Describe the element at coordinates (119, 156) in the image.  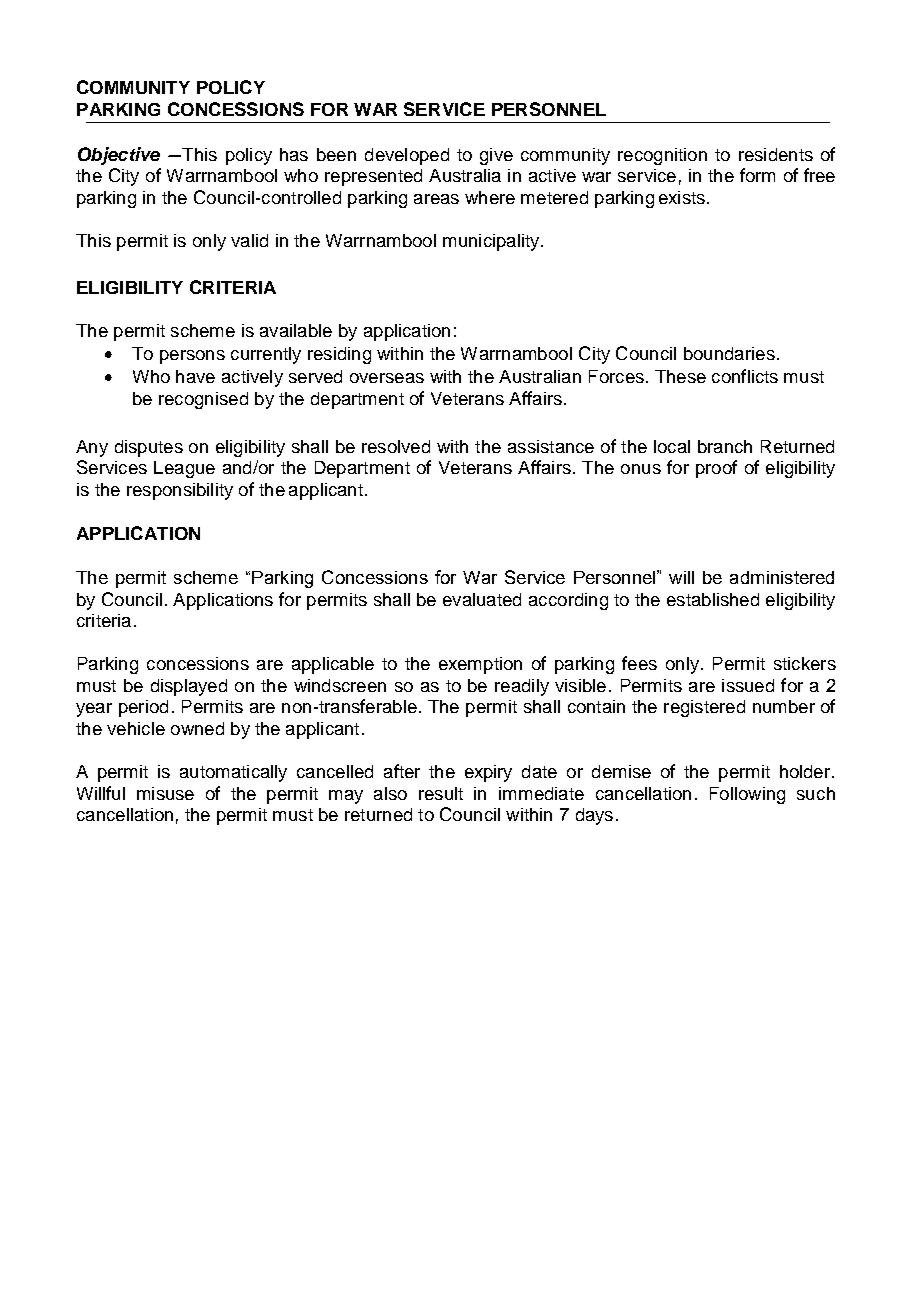
I see `Objective` at that location.
